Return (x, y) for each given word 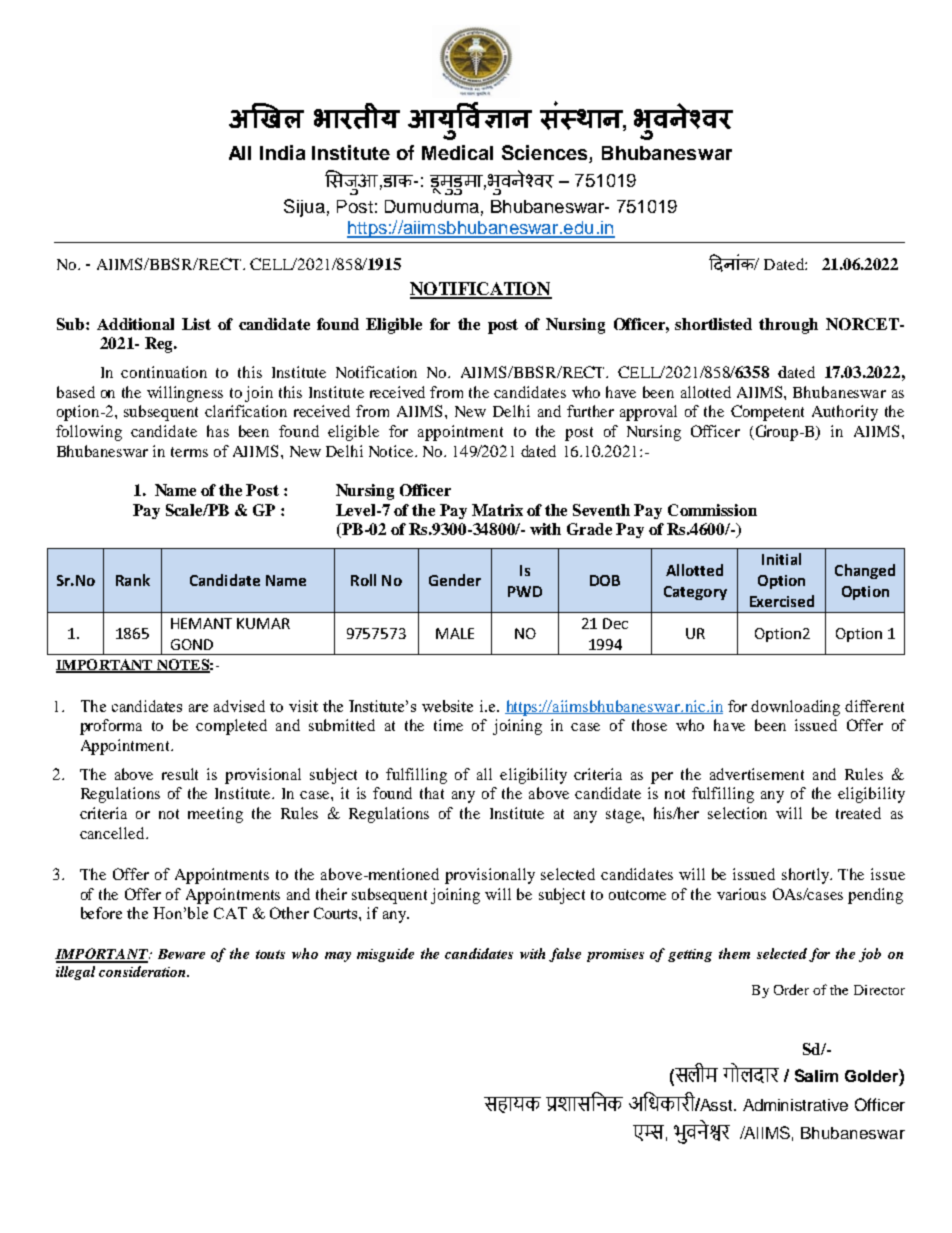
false (565, 955)
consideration (143, 971)
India (282, 152)
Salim (816, 1075)
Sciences (546, 154)
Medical (457, 152)
